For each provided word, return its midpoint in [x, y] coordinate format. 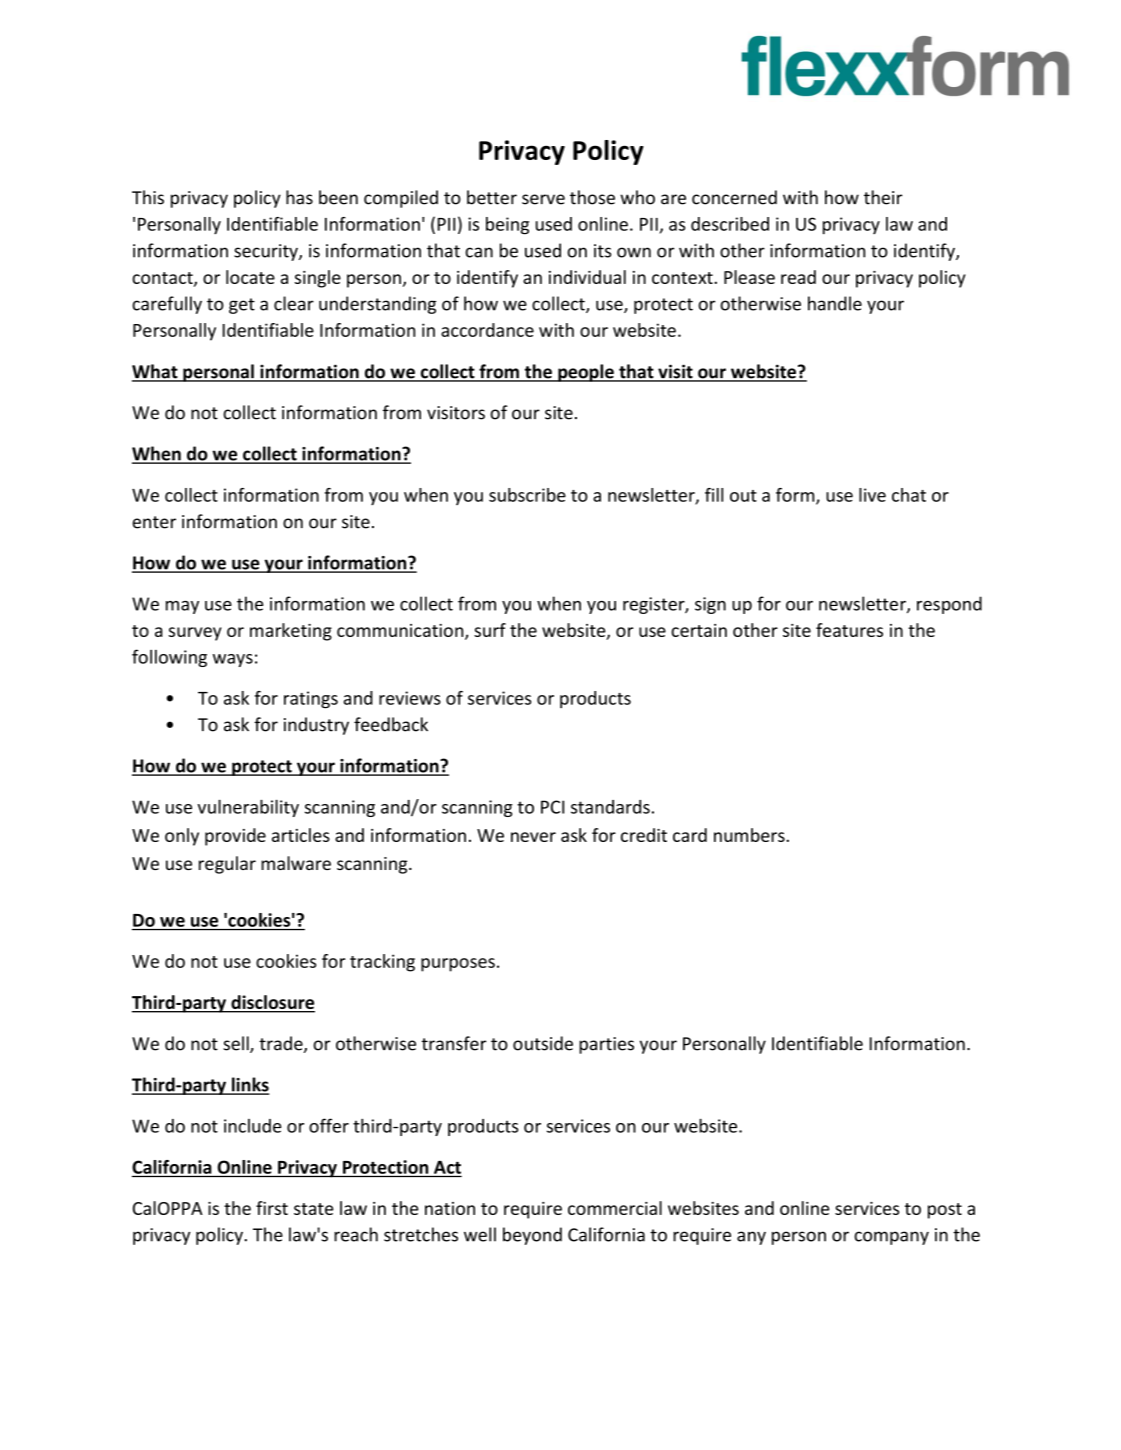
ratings [311, 700]
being [507, 226]
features [849, 630]
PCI [552, 807]
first [272, 1208]
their [883, 197]
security [267, 252]
